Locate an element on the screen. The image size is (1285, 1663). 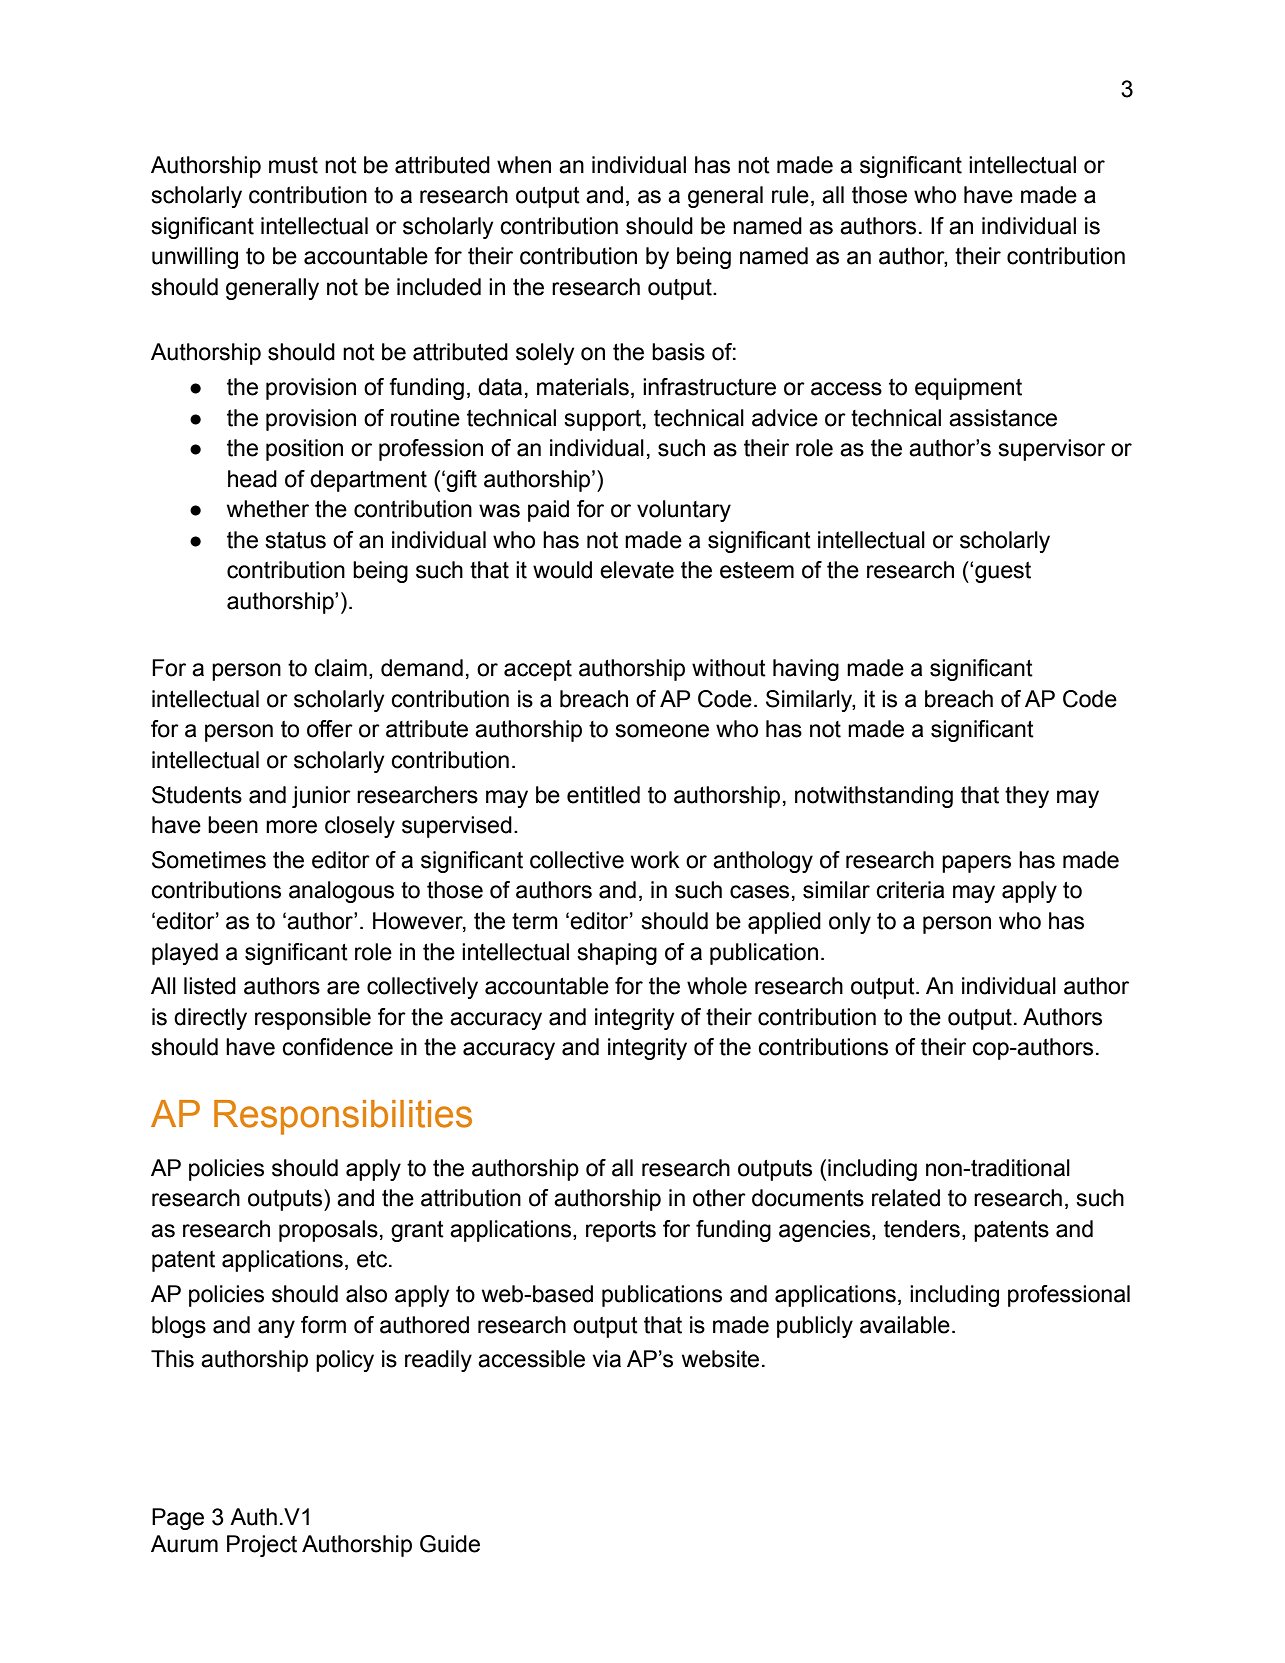
related is located at coordinates (906, 1198).
